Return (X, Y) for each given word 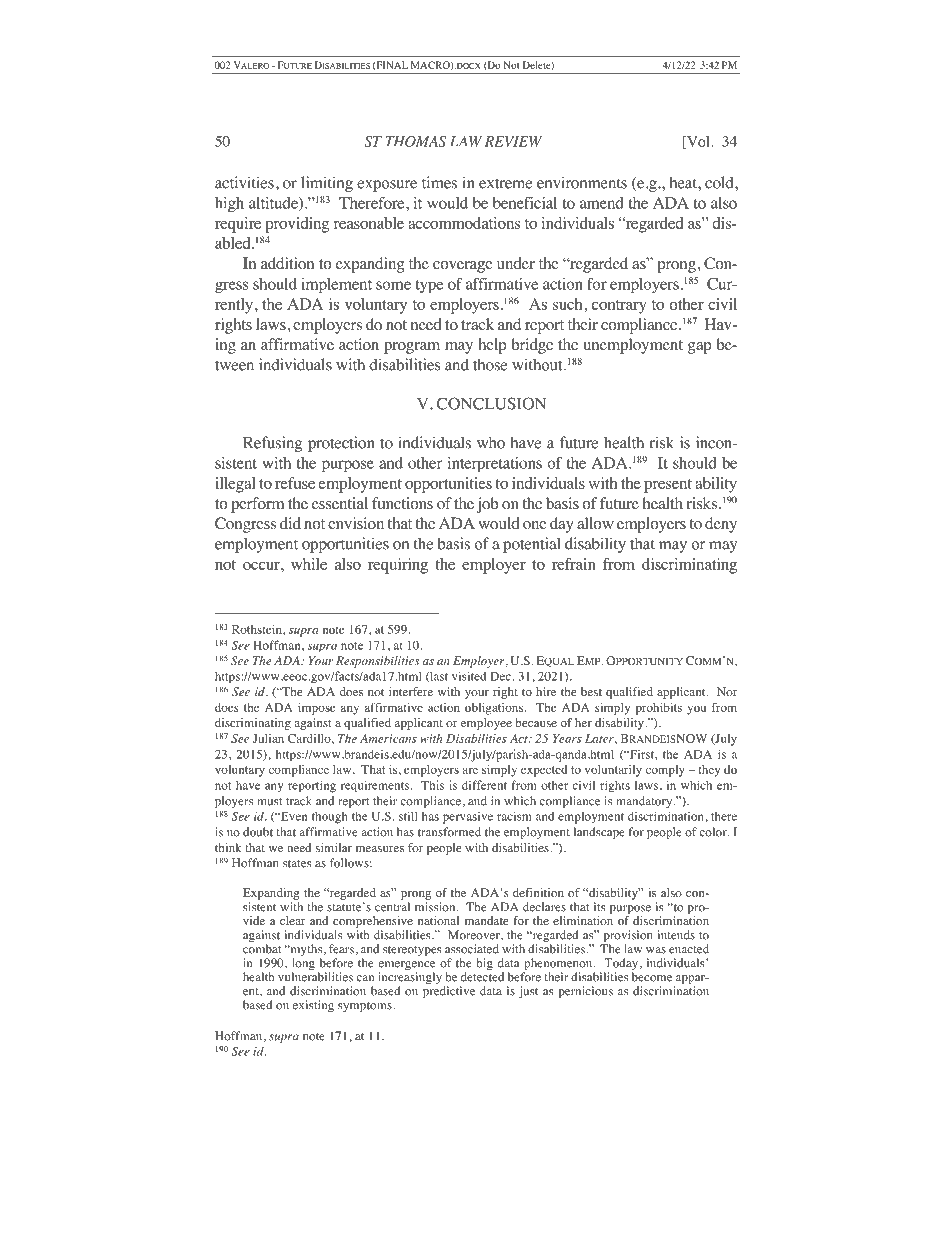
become (652, 977)
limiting (327, 184)
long (303, 965)
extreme (505, 183)
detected (482, 977)
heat (684, 182)
